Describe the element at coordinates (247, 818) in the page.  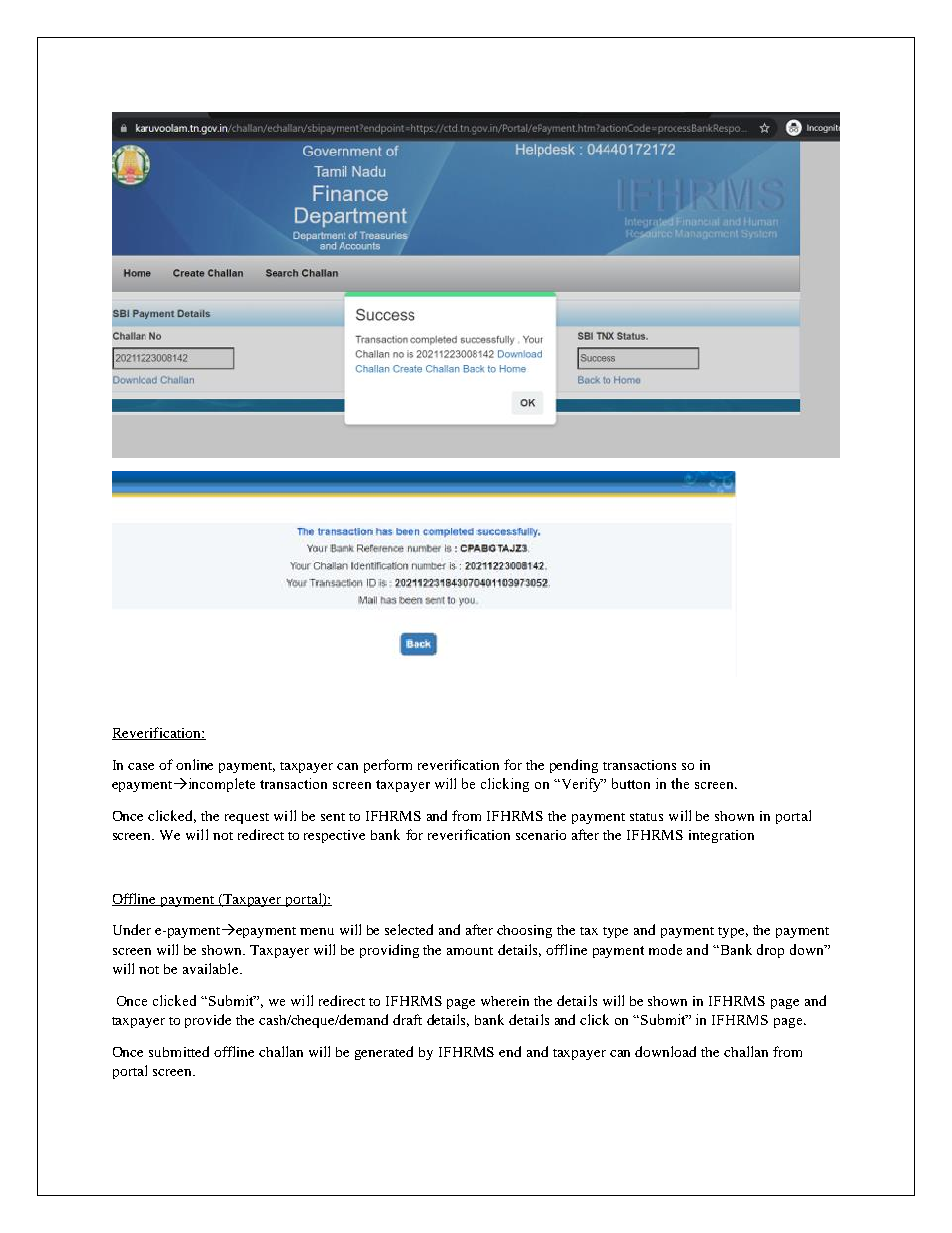
I see `request` at that location.
